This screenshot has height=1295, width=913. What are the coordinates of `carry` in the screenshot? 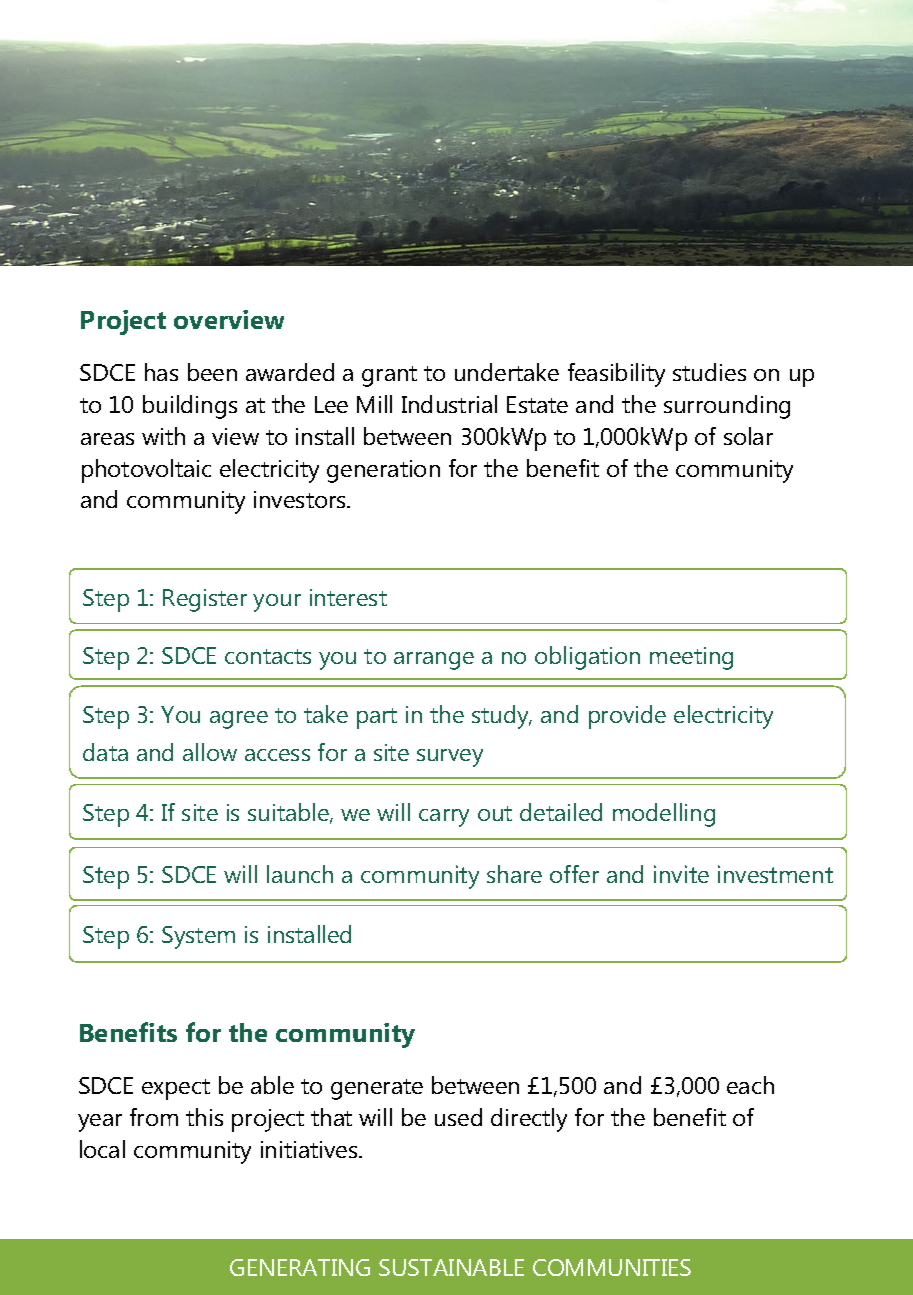 It's located at (444, 818).
